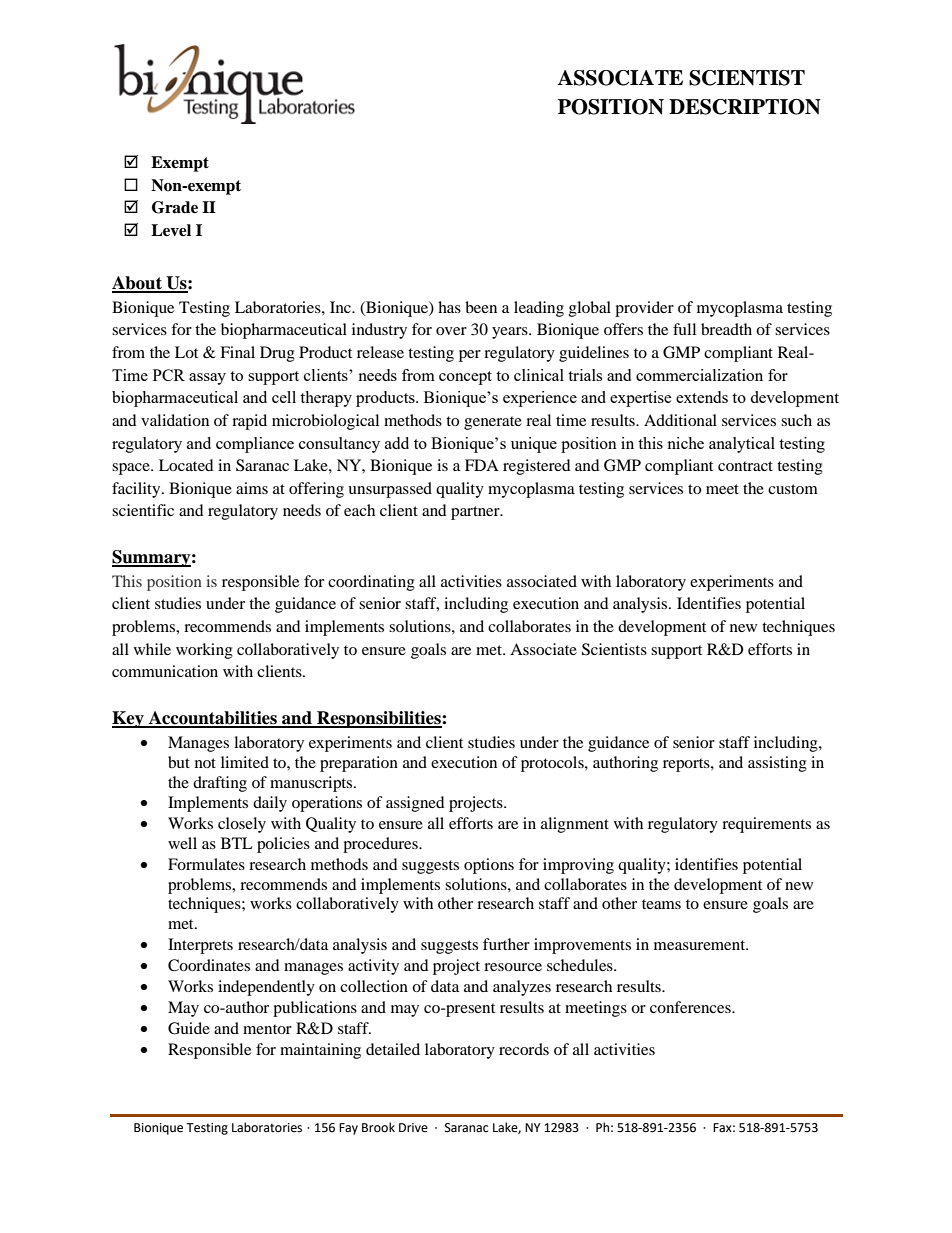 This screenshot has height=1233, width=952. Describe the element at coordinates (482, 465) in the screenshot. I see `FDA` at that location.
